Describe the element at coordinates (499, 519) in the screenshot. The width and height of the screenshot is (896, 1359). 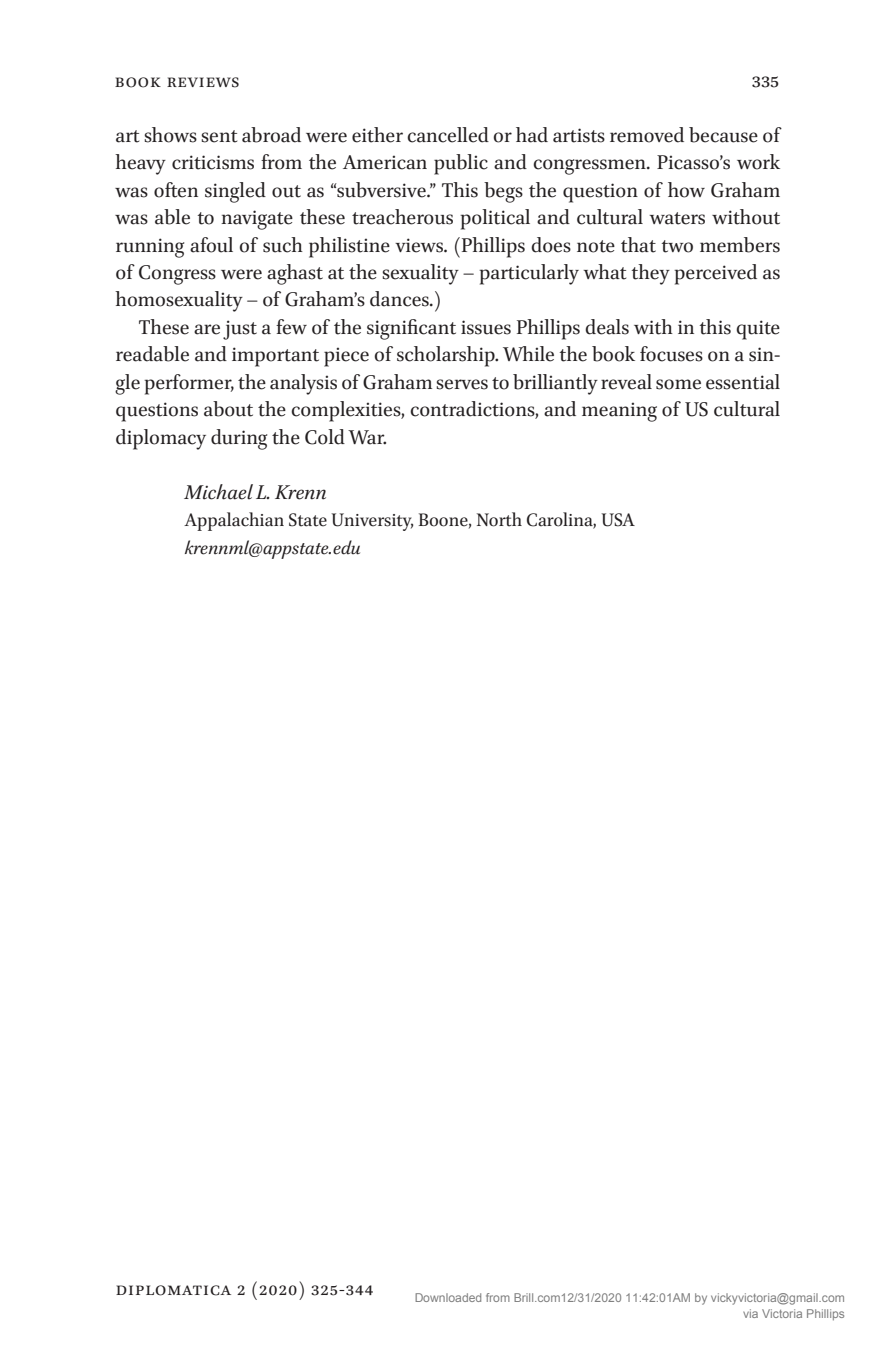
I see `North` at that location.
